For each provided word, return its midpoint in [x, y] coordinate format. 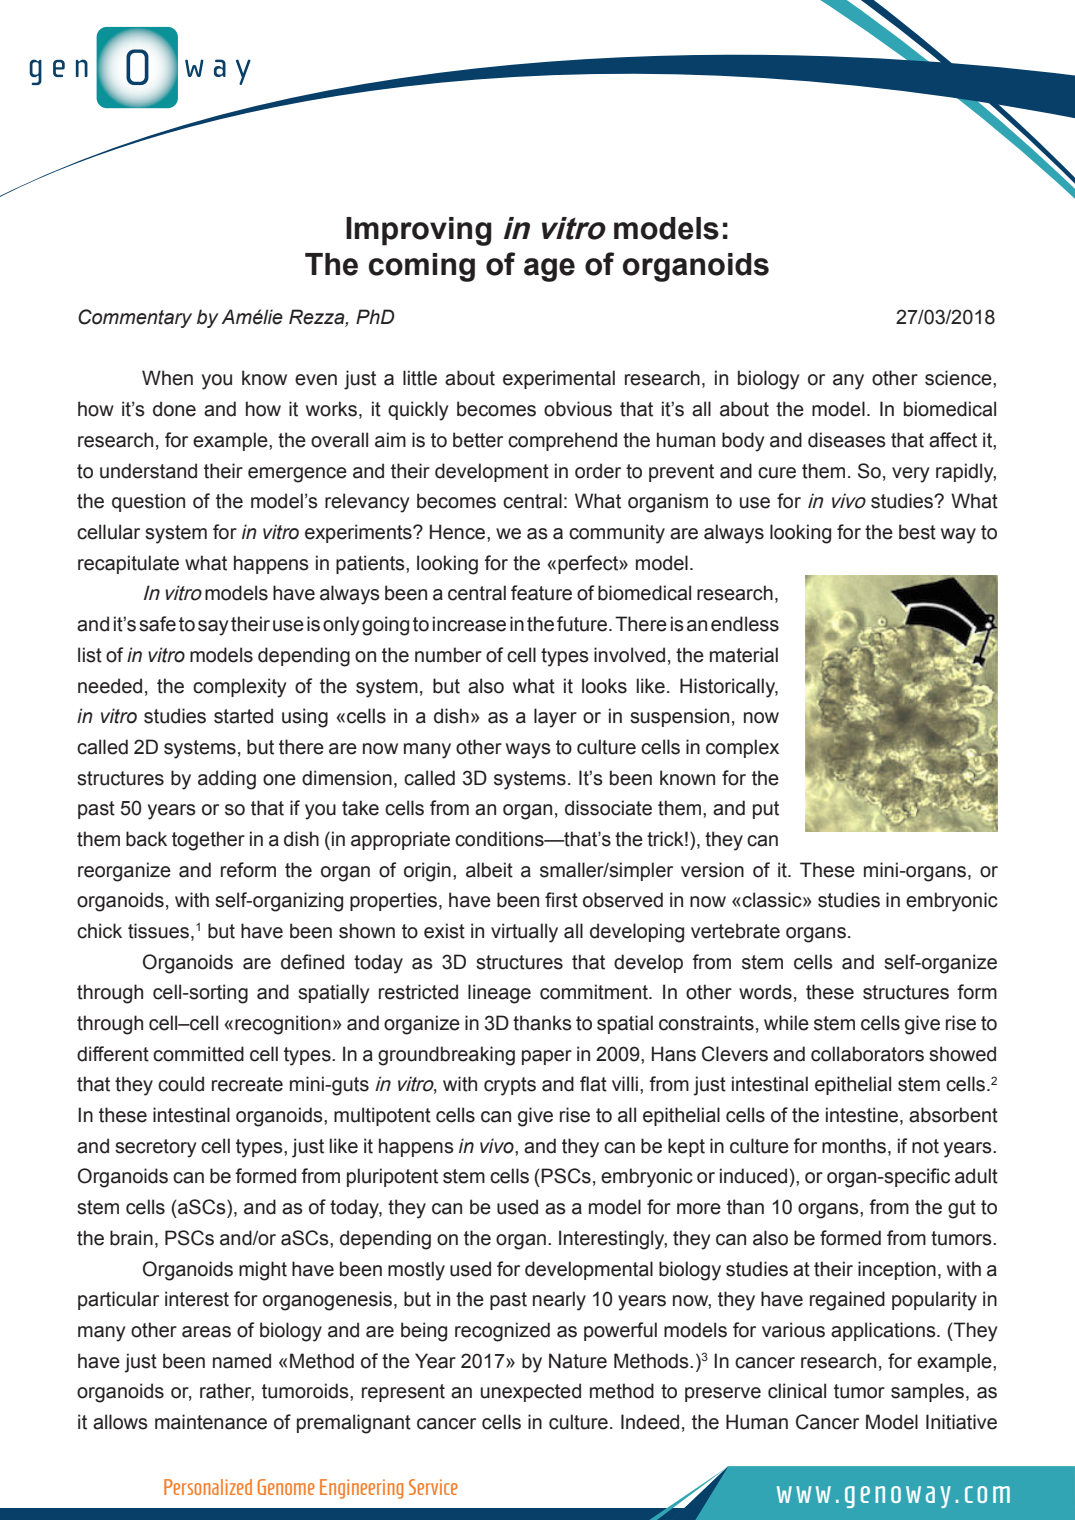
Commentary [135, 318]
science [959, 378]
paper [547, 1057]
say [213, 628]
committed [198, 1054]
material [744, 655]
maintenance [211, 1422]
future [583, 624]
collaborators [867, 1054]
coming [422, 267]
